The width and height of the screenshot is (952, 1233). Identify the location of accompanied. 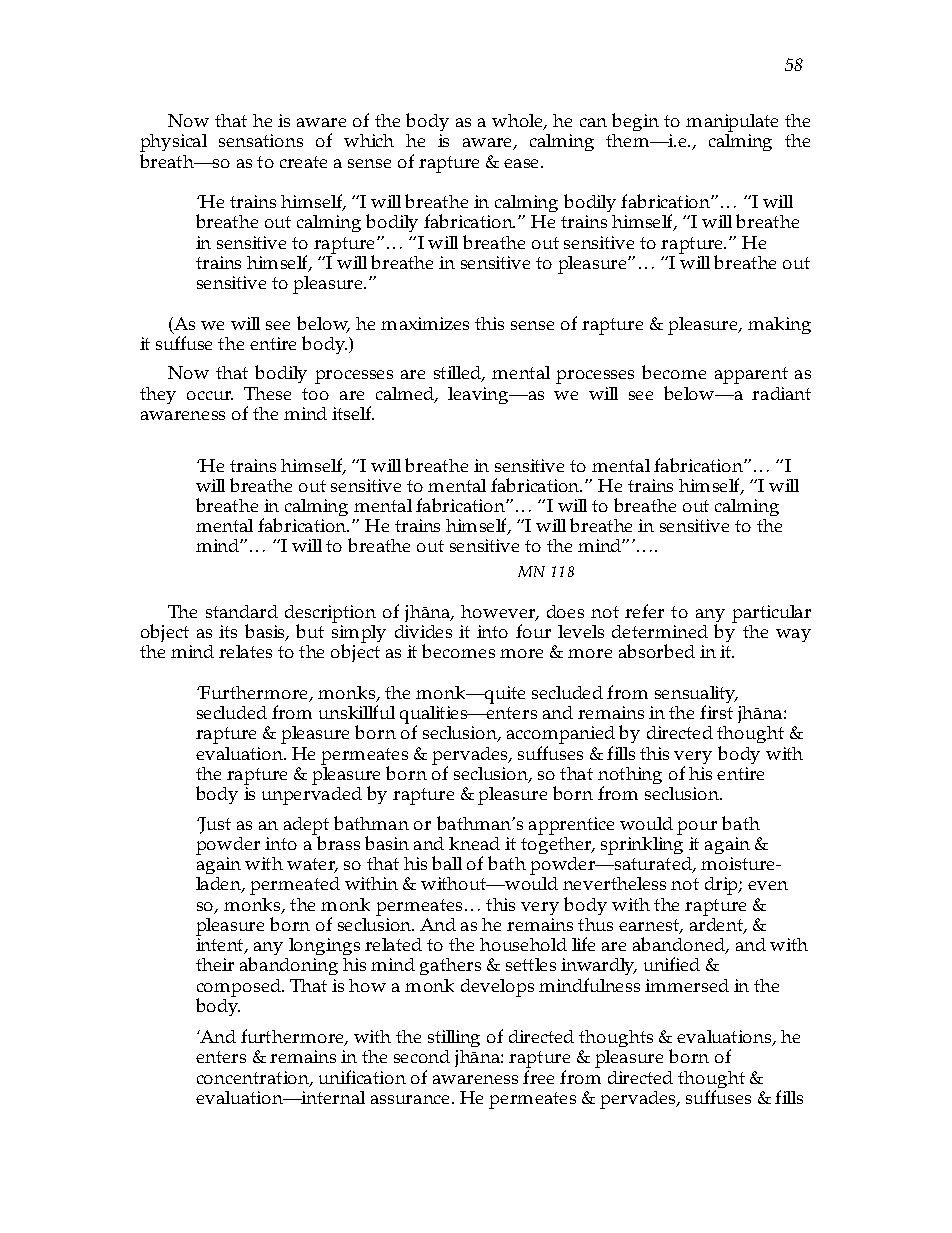
(561, 736).
